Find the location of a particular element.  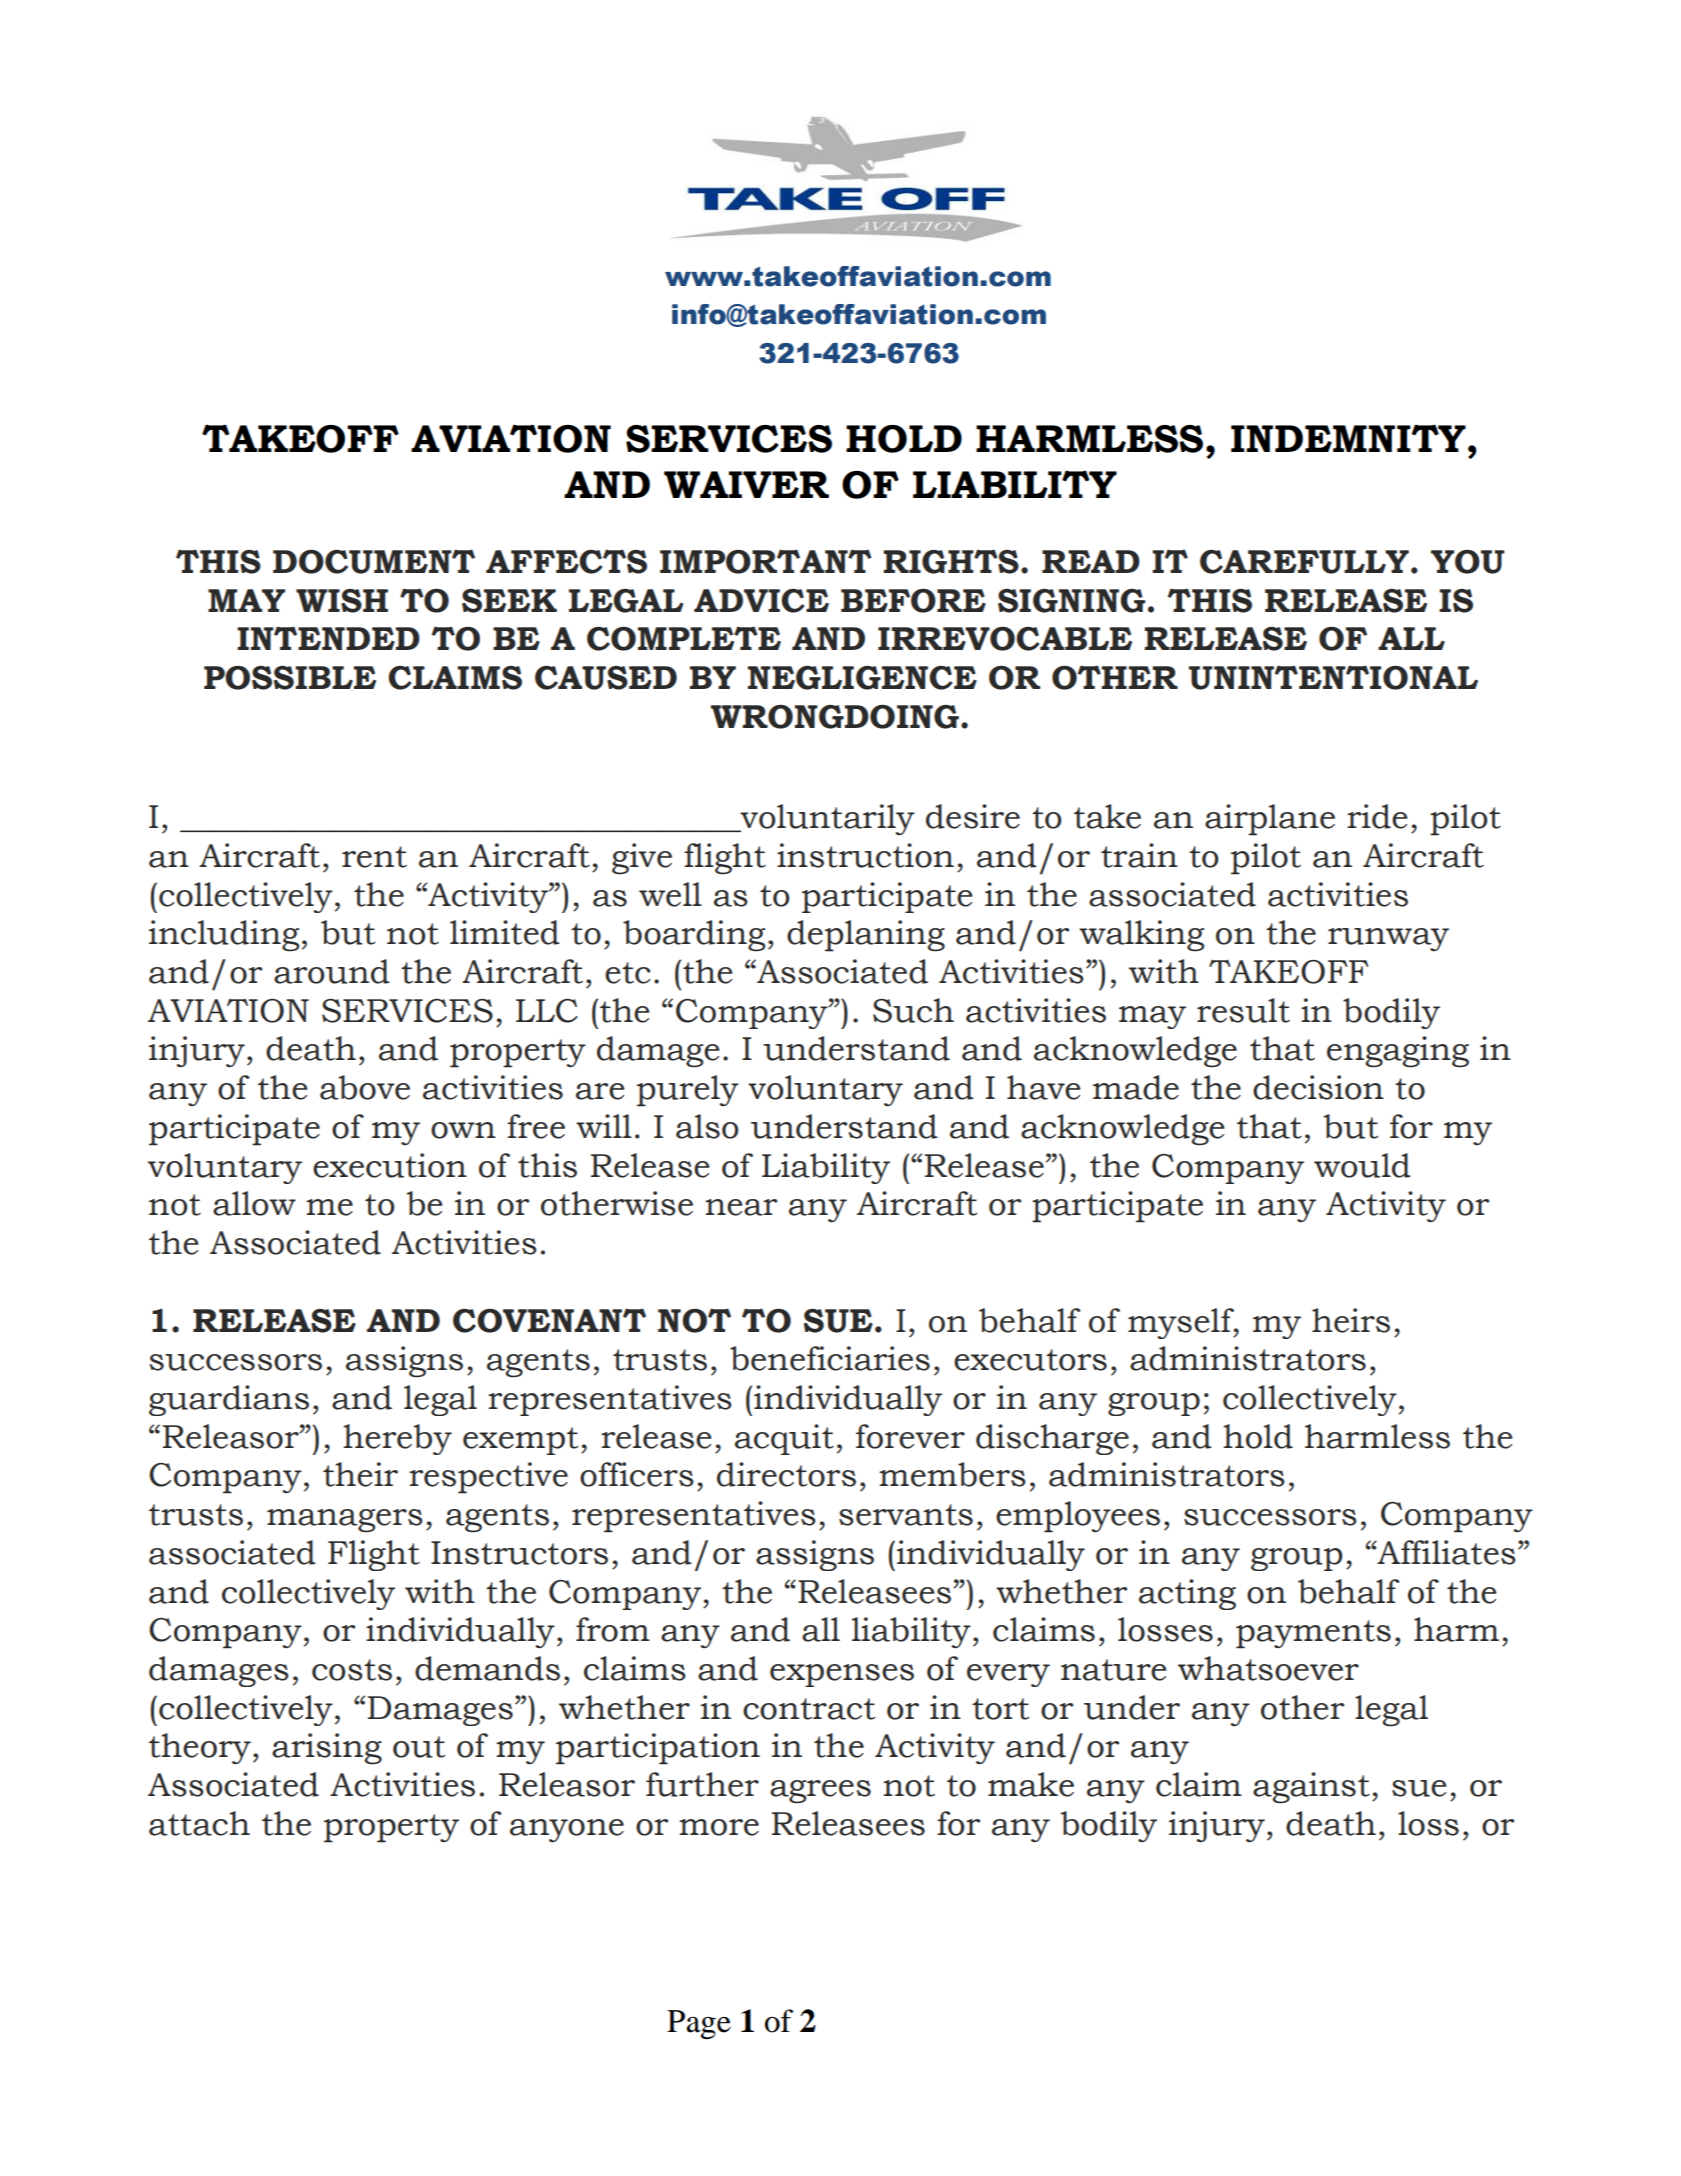

allow is located at coordinates (254, 1203).
